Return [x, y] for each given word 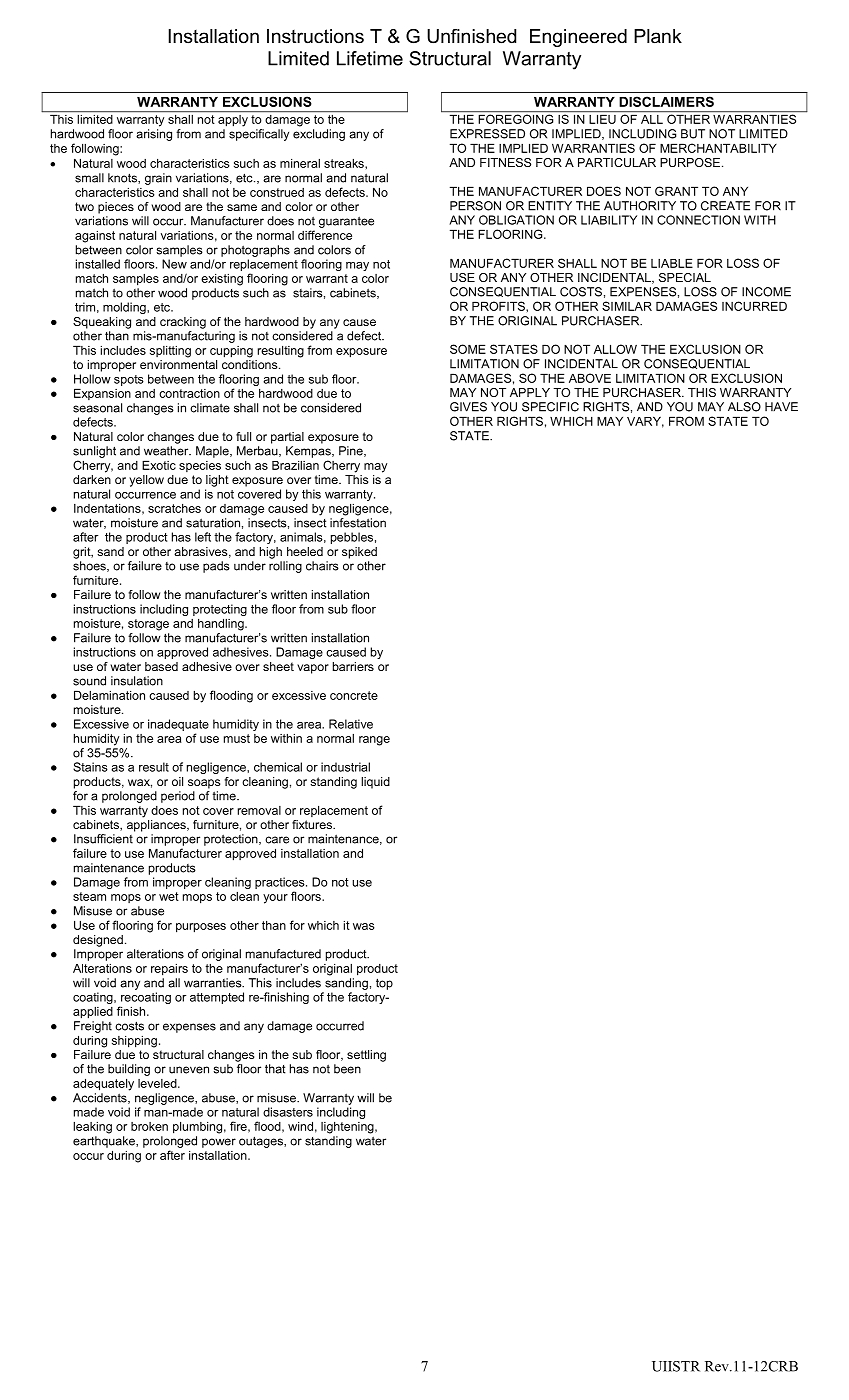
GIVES [468, 407]
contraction [189, 393]
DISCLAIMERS [666, 101]
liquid [375, 783]
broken [149, 1126]
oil [177, 781]
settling [366, 1056]
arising [154, 135]
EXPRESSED [487, 134]
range [374, 741]
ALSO [744, 407]
